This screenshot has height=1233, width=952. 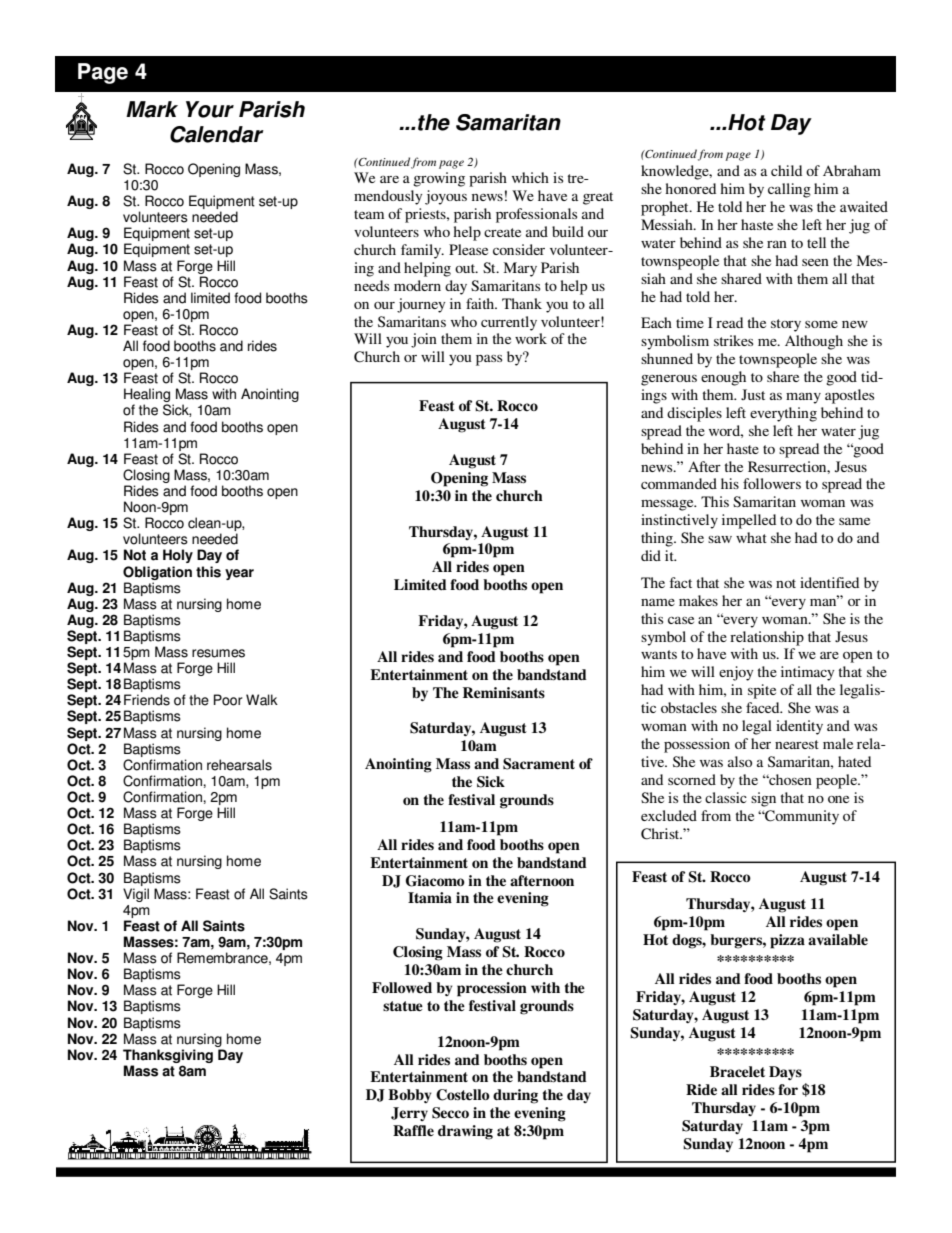 I want to click on pass, so click(x=489, y=360).
